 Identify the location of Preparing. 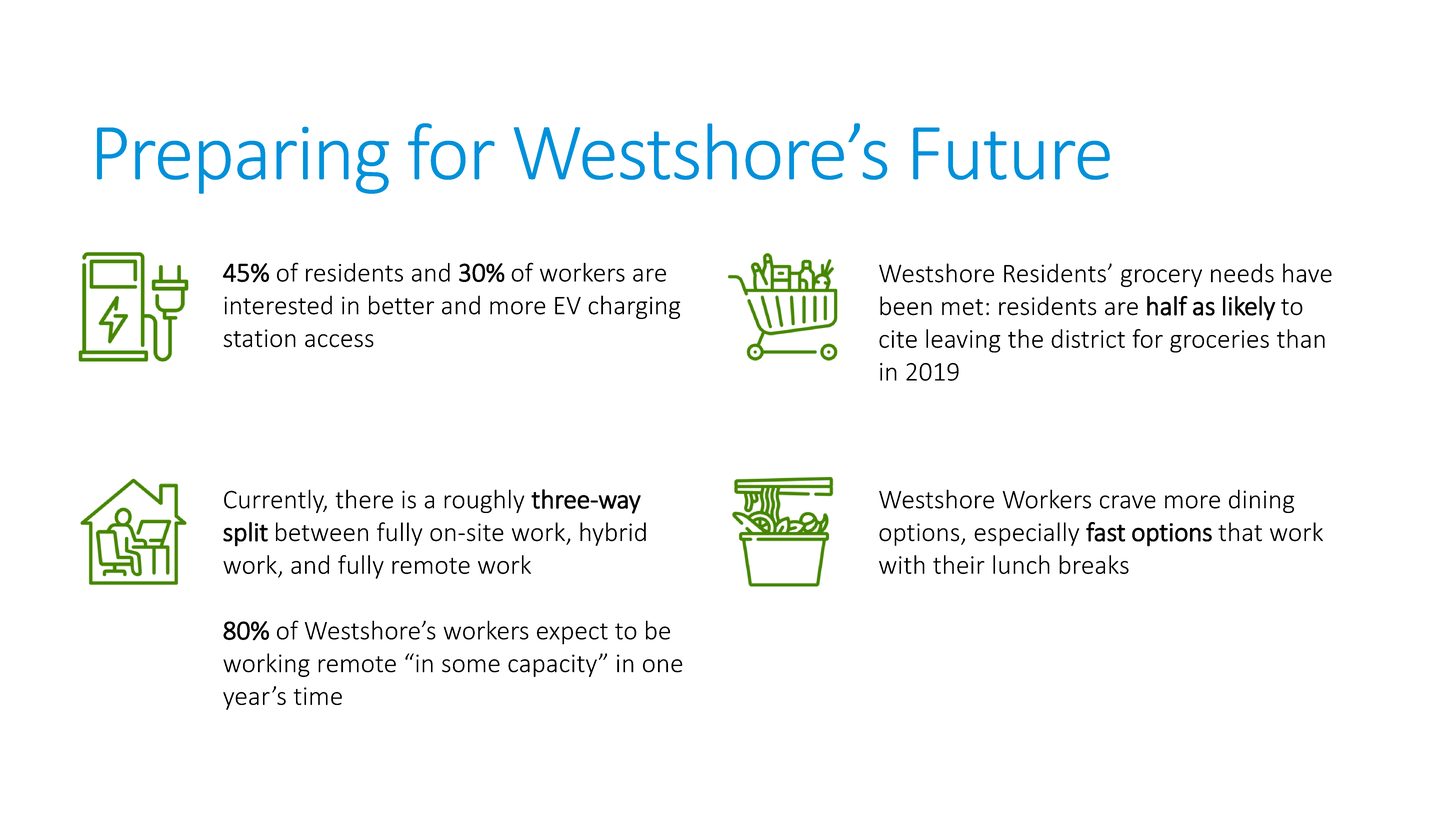
(243, 160).
